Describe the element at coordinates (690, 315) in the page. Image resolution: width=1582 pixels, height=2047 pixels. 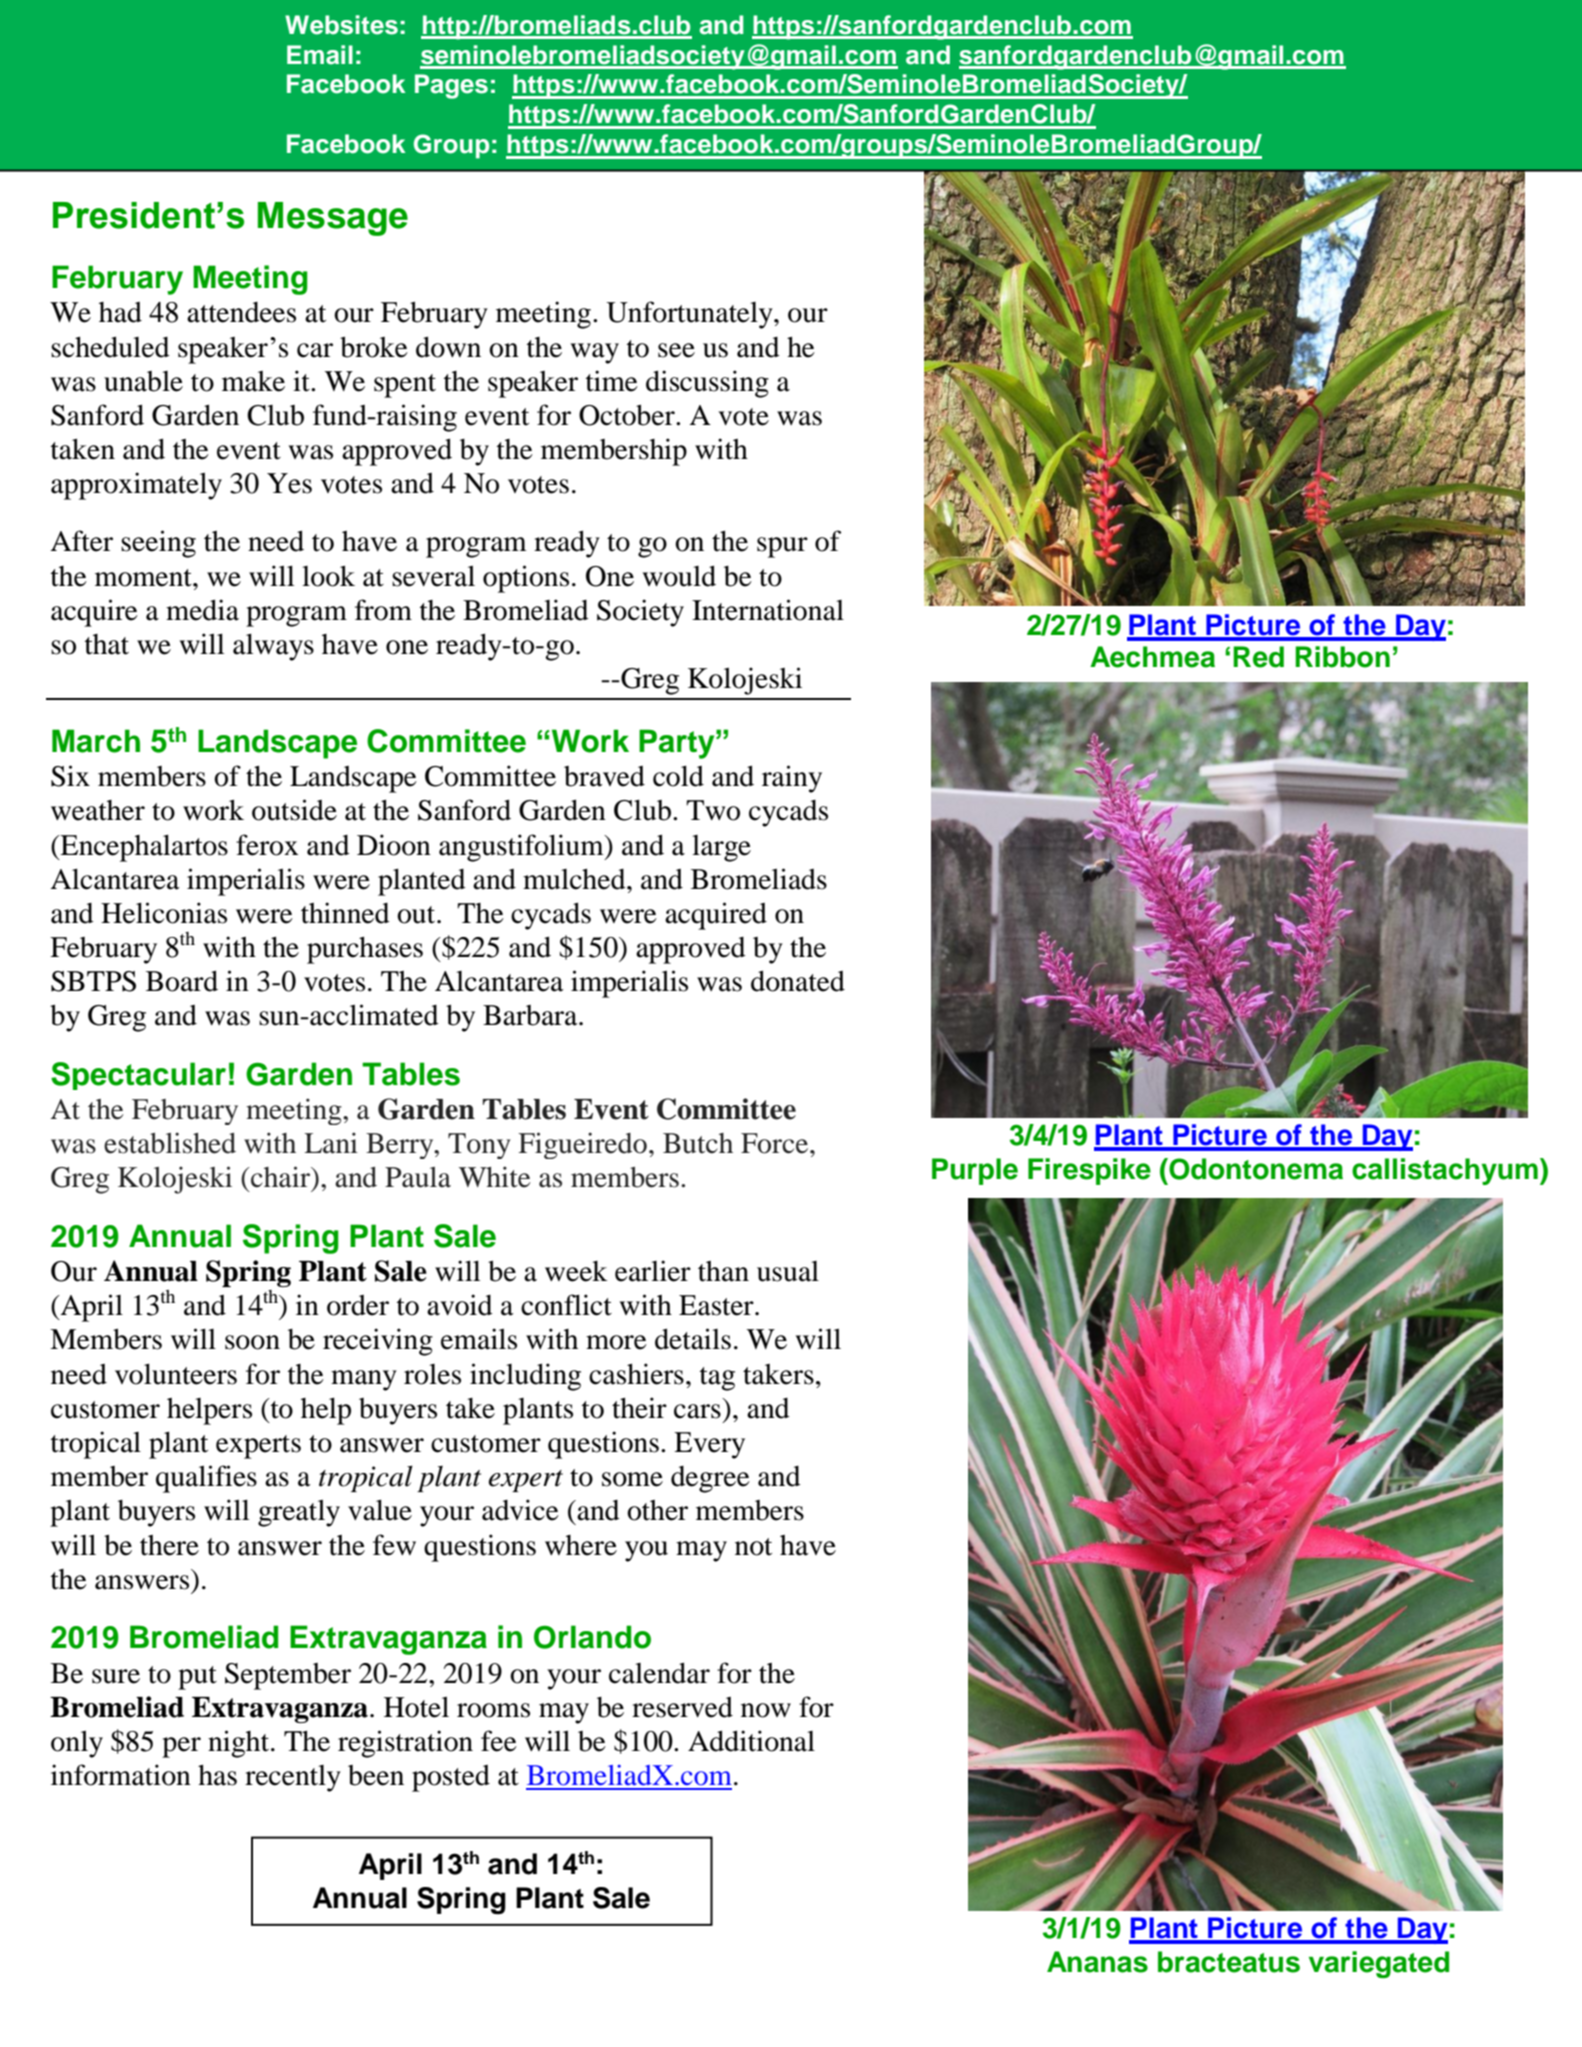
I see `Unfortunately` at that location.
